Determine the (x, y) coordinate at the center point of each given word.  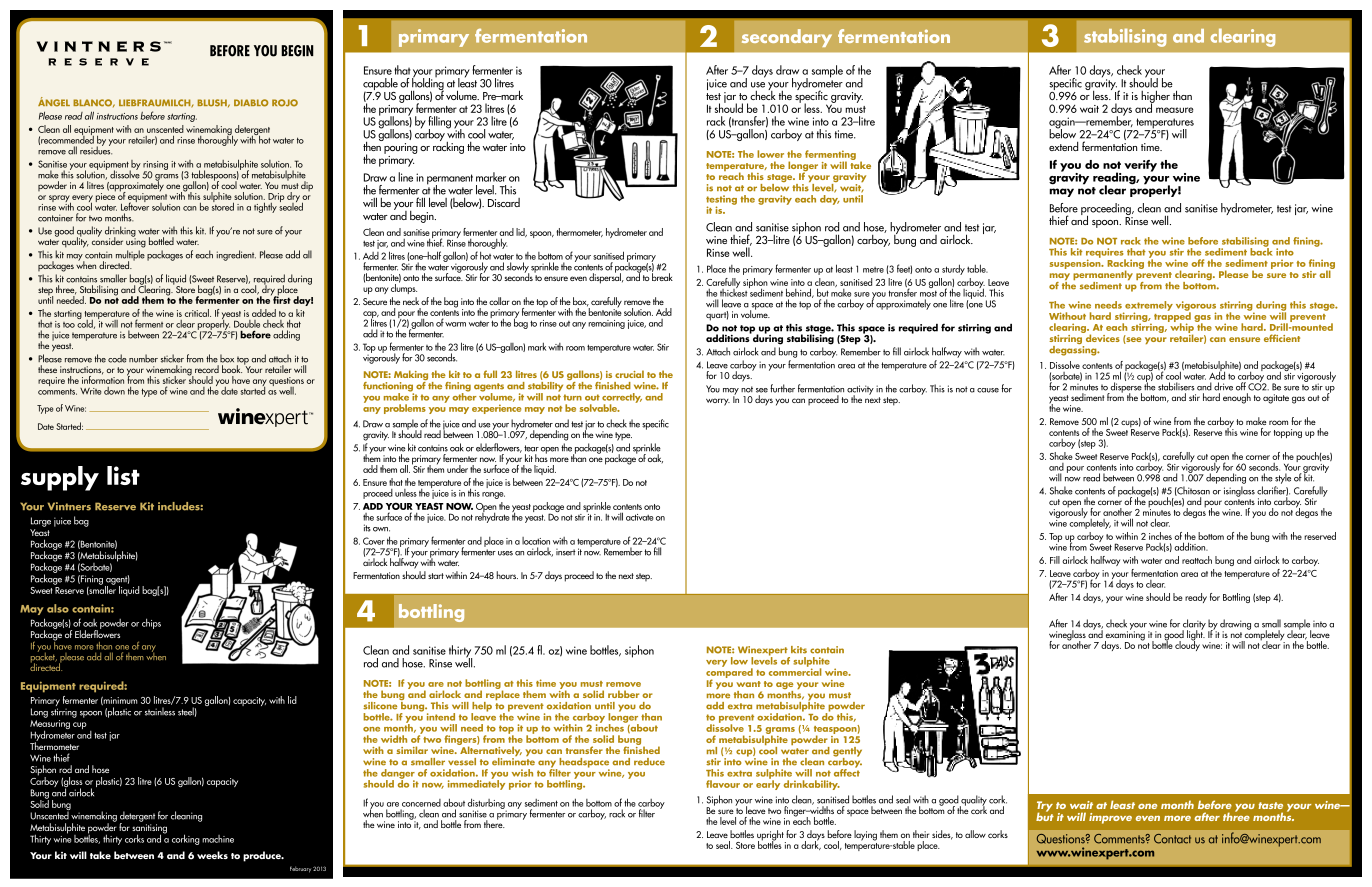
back (1261, 251)
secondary (787, 38)
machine (218, 839)
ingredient (236, 255)
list (123, 475)
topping (1288, 433)
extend (1063, 146)
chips (151, 623)
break (662, 276)
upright (771, 836)
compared (729, 673)
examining (1125, 636)
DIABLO (251, 103)
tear (531, 448)
